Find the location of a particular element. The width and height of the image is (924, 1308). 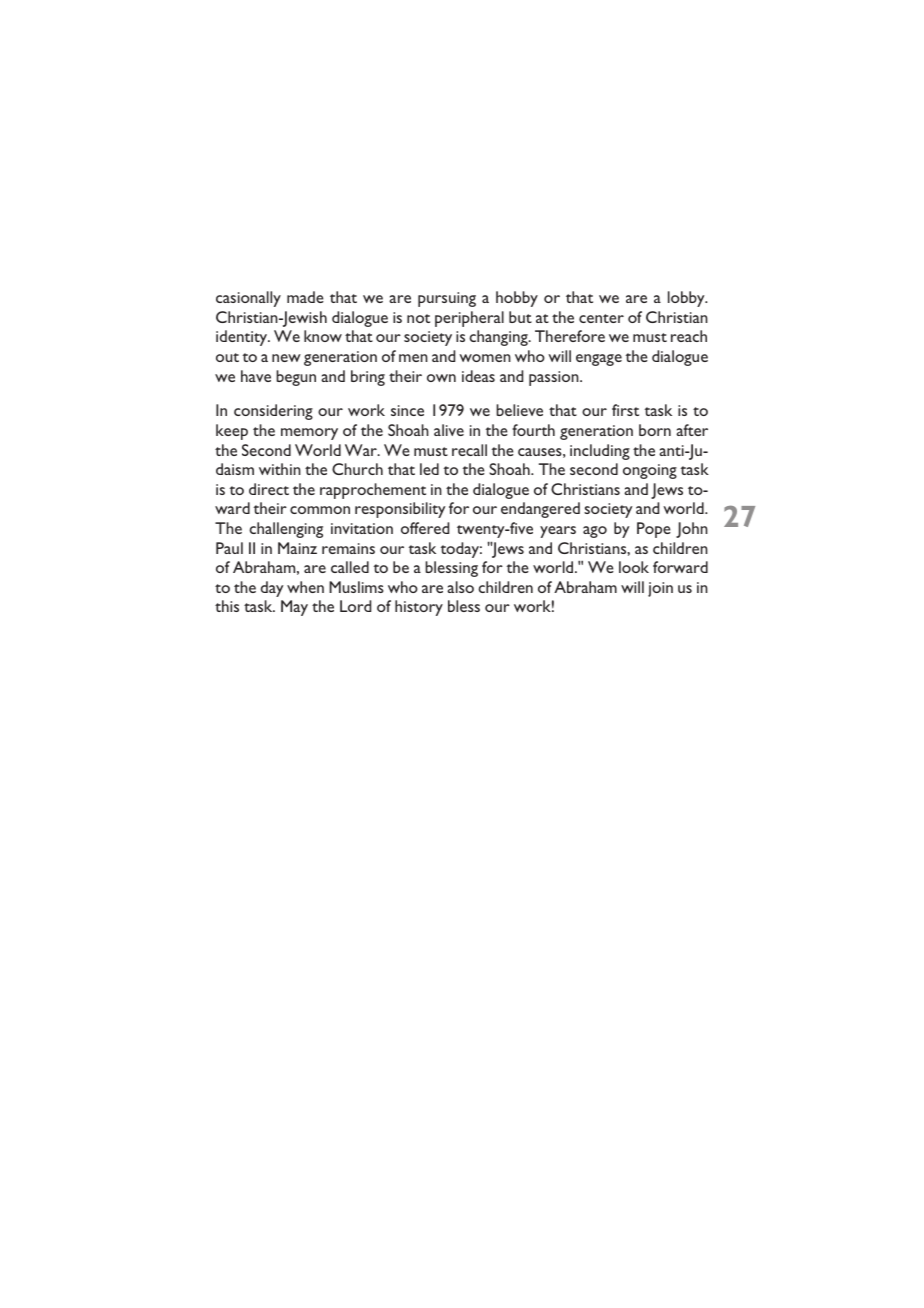

direct is located at coordinates (269, 489).
